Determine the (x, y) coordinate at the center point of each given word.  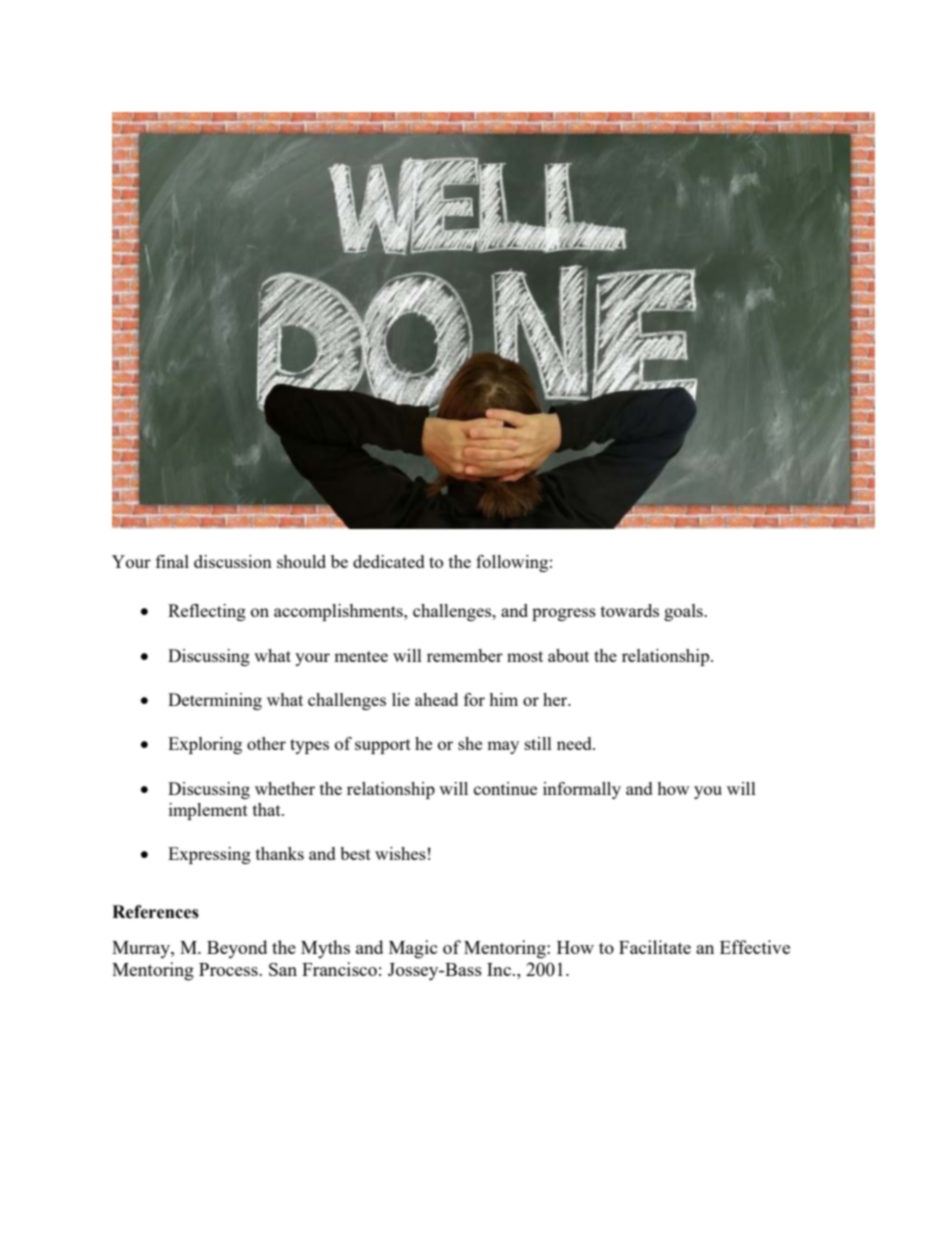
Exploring (205, 745)
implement (208, 811)
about (568, 655)
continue (505, 788)
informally (582, 790)
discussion (233, 561)
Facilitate (655, 947)
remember (465, 655)
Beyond (237, 949)
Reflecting (207, 612)
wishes (400, 853)
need (575, 743)
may (503, 747)
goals (684, 612)
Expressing (209, 855)
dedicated (389, 561)
